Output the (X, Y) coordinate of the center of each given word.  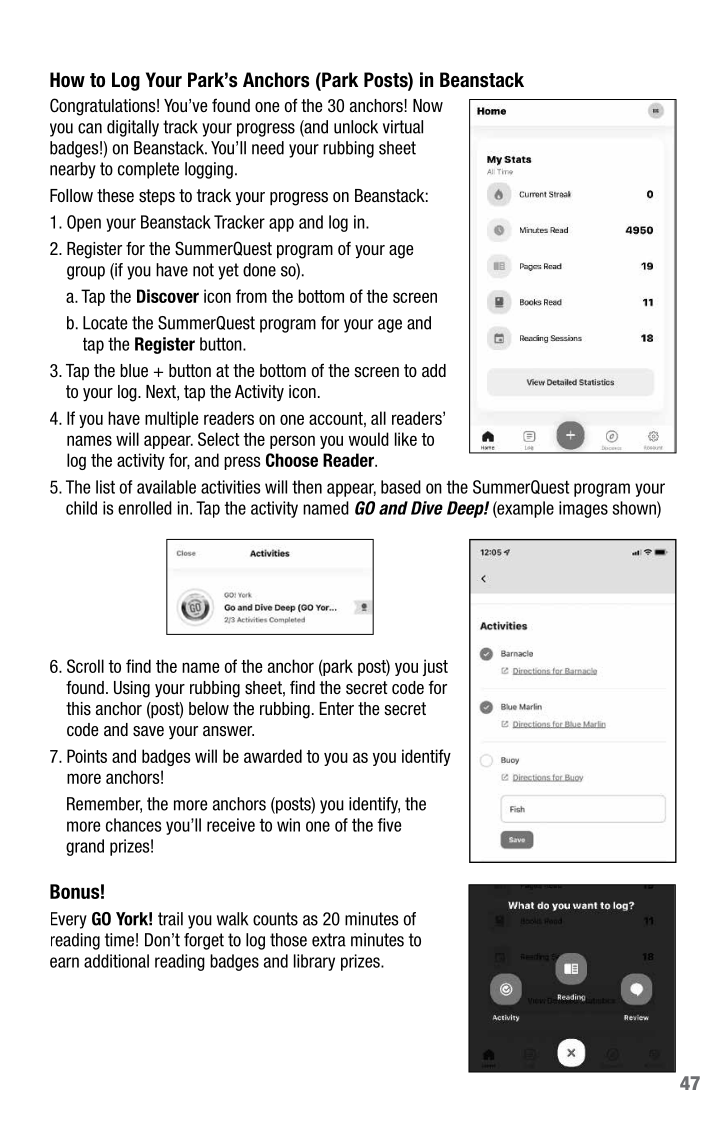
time (119, 940)
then (307, 487)
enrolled (145, 508)
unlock (356, 127)
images (583, 509)
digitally (133, 128)
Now (428, 105)
